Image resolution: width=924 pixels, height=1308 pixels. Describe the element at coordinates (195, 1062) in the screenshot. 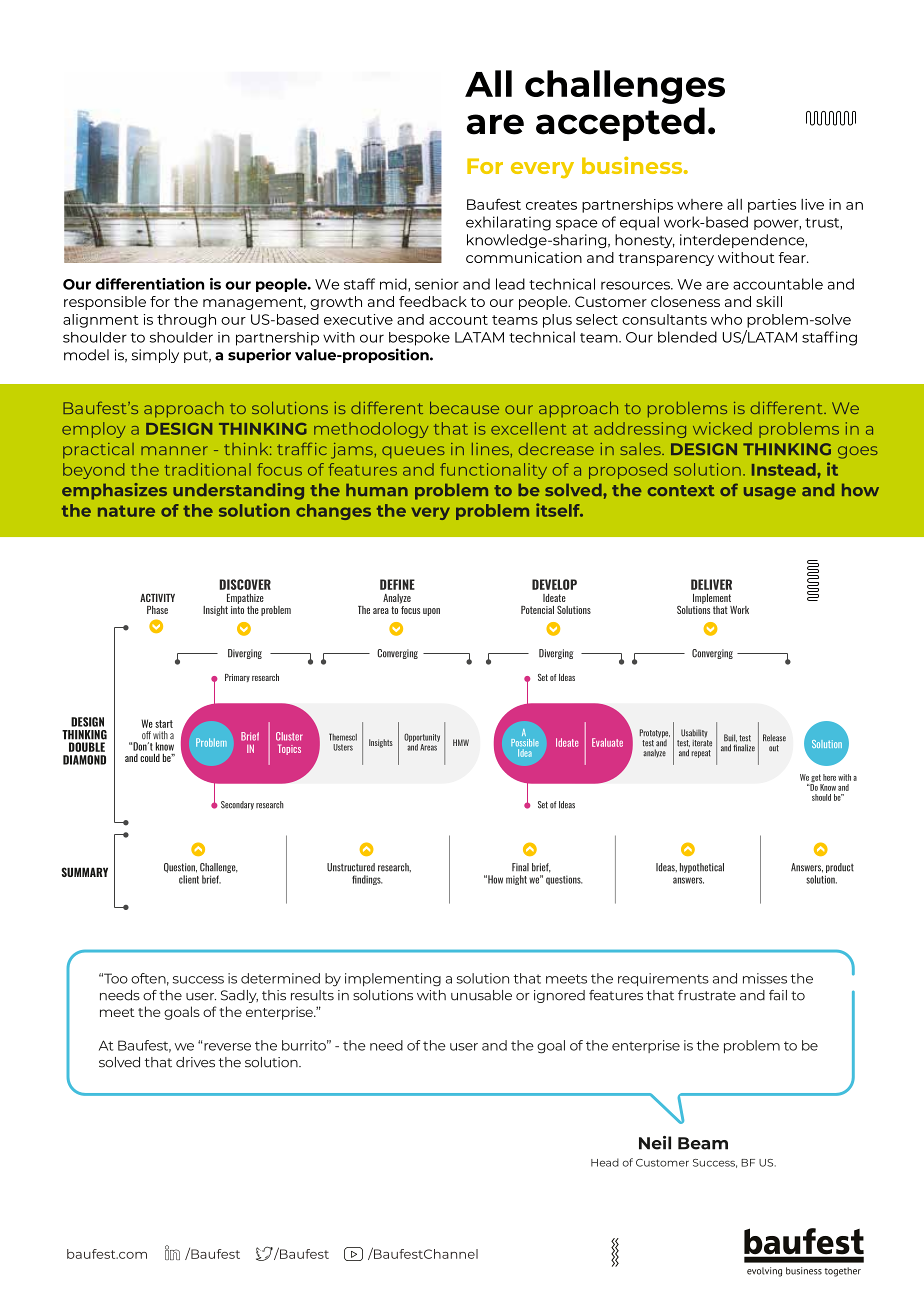

I see `drives` at that location.
